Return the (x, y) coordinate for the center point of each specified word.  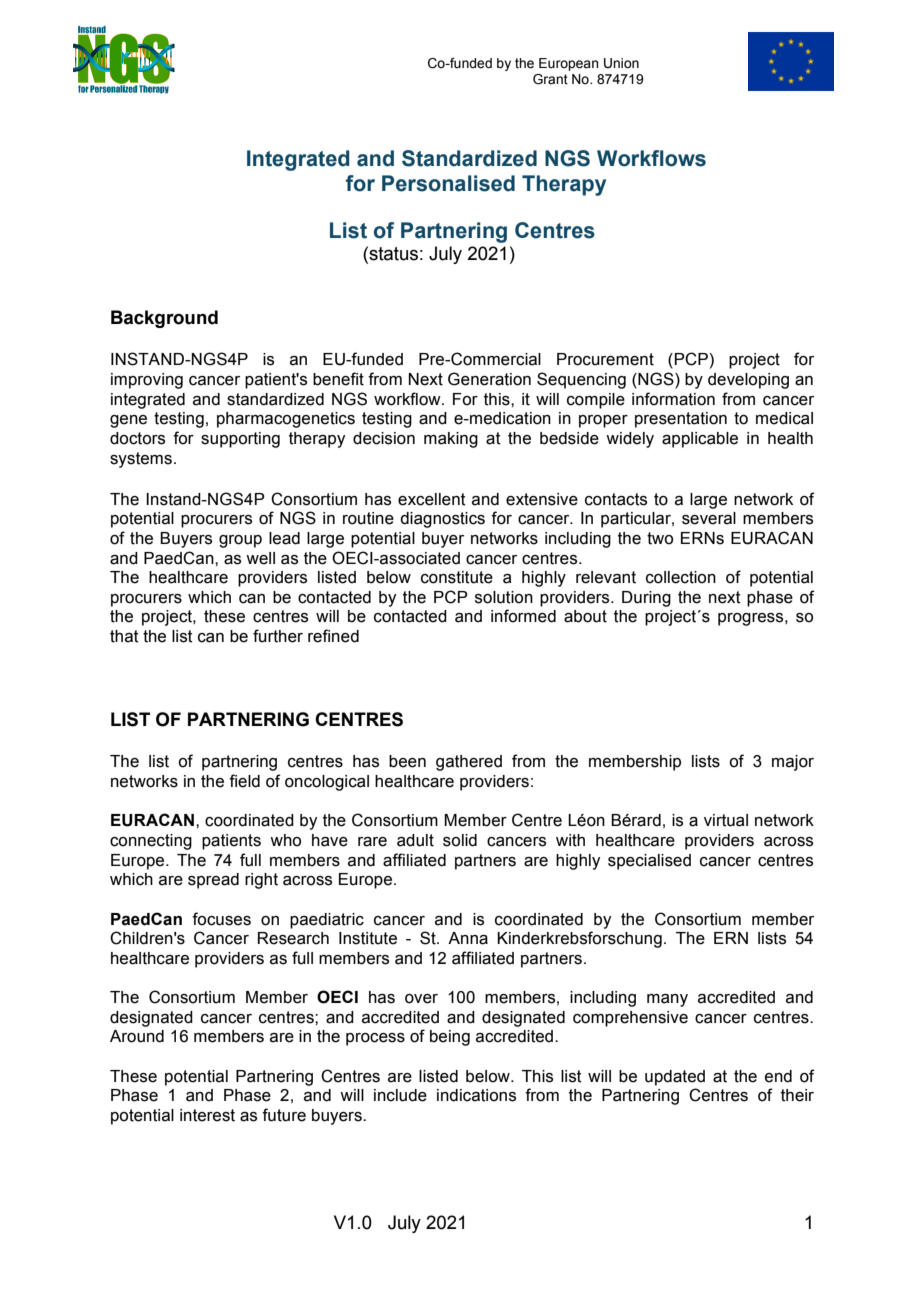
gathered (469, 763)
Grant (550, 79)
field (244, 781)
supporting (240, 440)
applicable (700, 440)
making (451, 440)
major (793, 763)
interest (207, 1115)
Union (621, 63)
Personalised (448, 183)
